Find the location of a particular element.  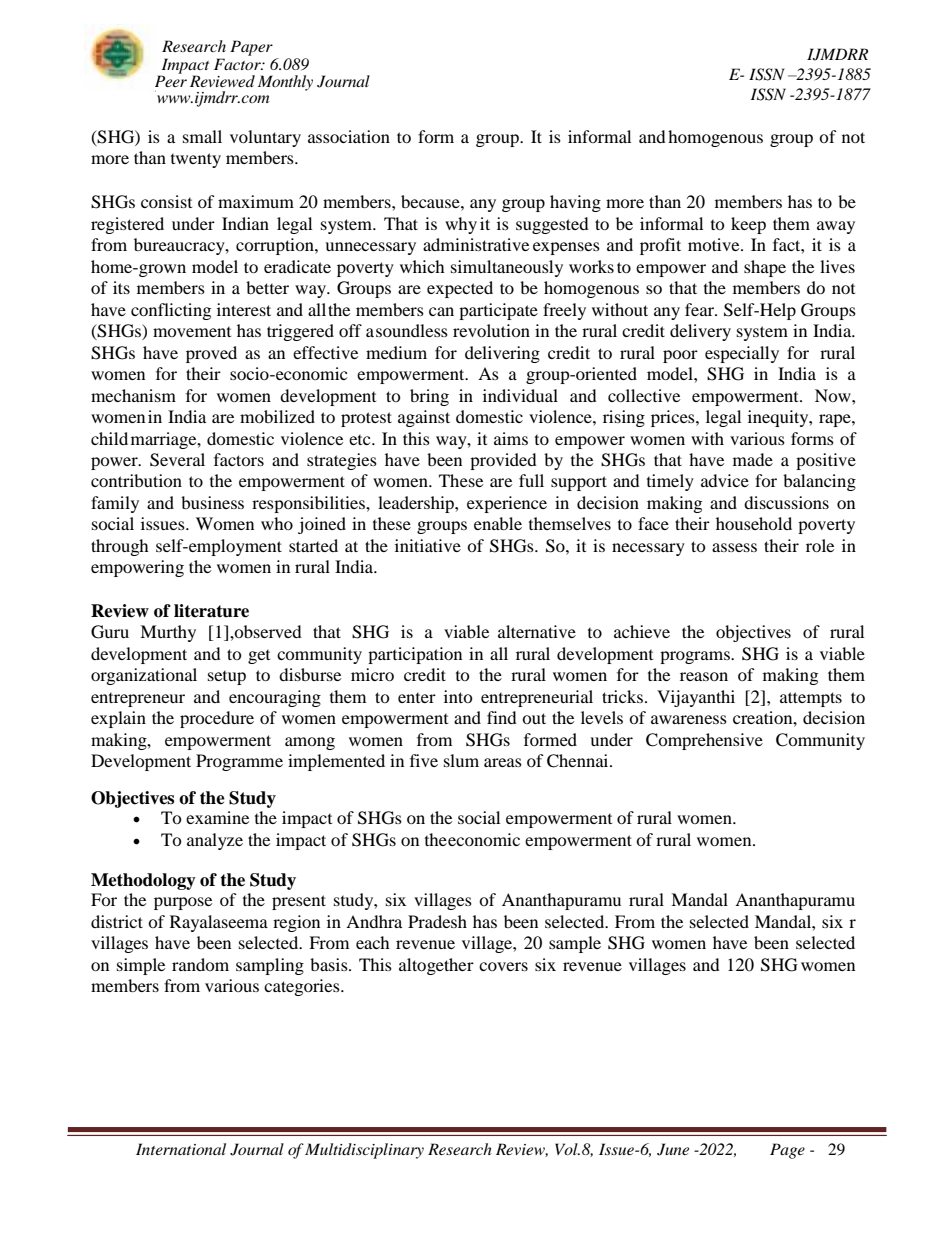

assess is located at coordinates (734, 547).
